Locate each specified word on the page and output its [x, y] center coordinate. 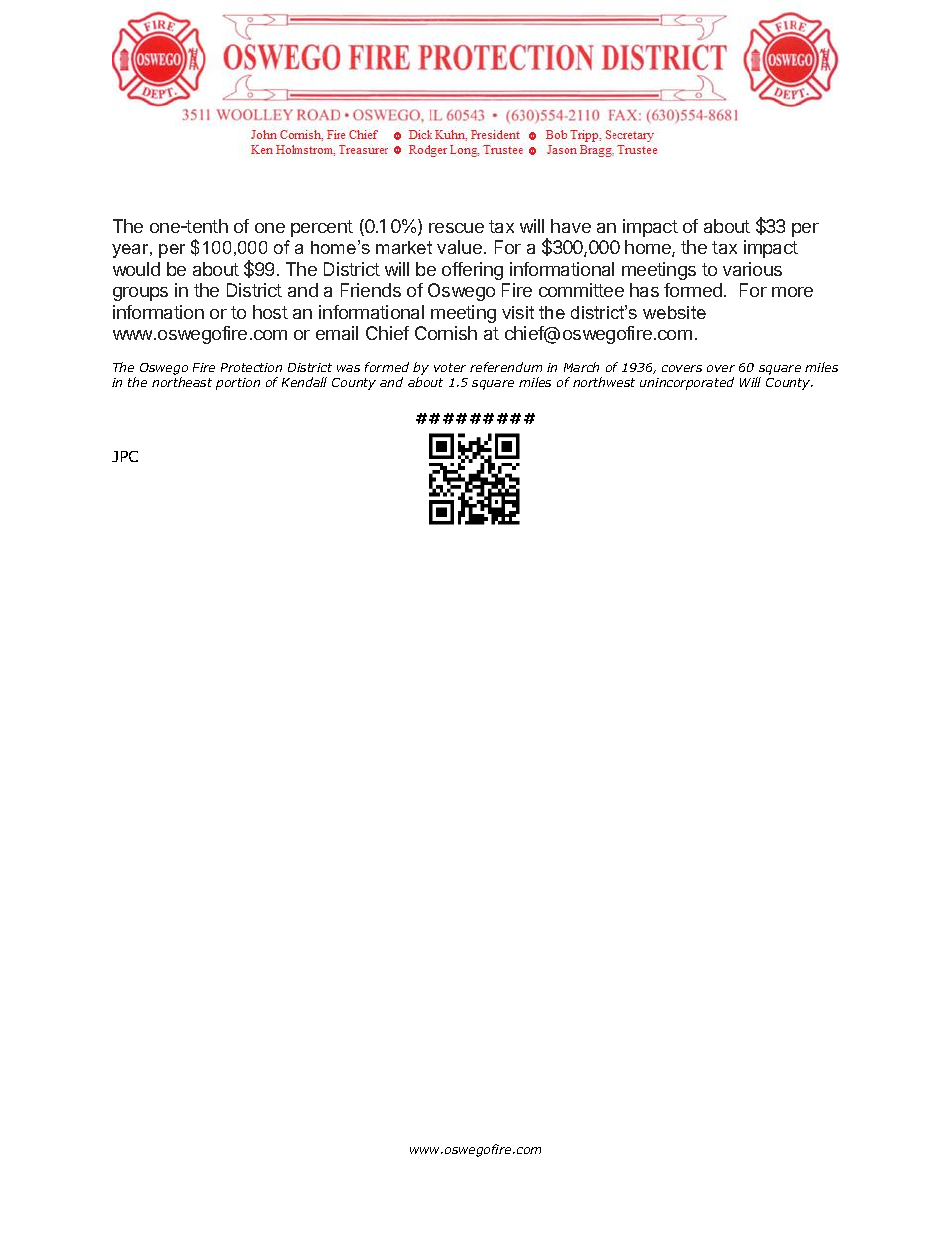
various [752, 269]
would [136, 269]
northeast [182, 382]
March [581, 367]
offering [472, 271]
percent [322, 228]
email [337, 333]
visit [518, 312]
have [571, 226]
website [674, 312]
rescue [456, 228]
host [270, 312]
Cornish [446, 333]
